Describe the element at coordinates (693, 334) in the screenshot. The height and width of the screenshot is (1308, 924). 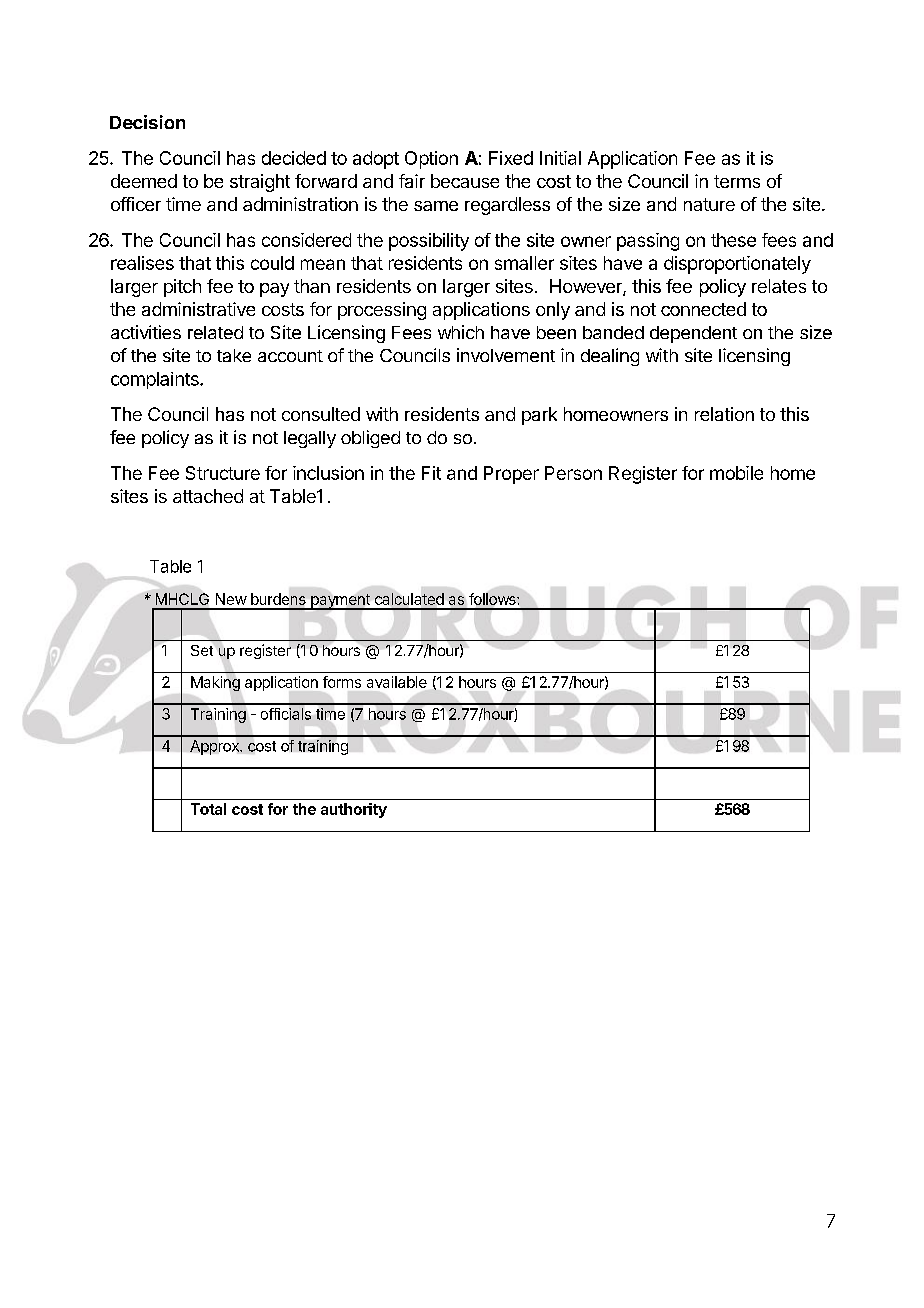
I see `dependent` at that location.
